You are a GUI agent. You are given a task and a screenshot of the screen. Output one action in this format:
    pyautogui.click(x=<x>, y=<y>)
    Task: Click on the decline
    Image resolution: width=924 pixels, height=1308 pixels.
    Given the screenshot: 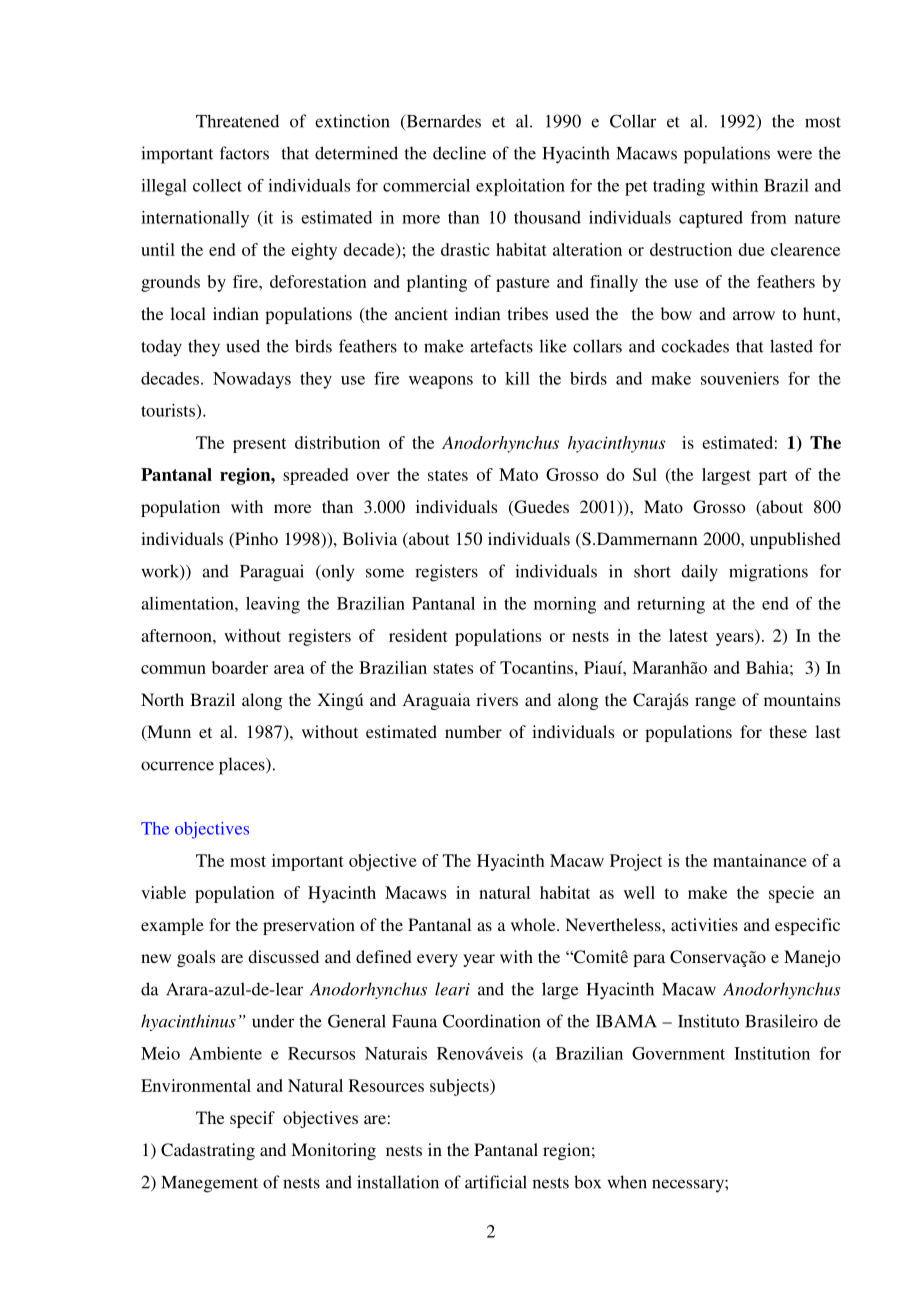 What is the action you would take?
    pyautogui.click(x=459, y=153)
